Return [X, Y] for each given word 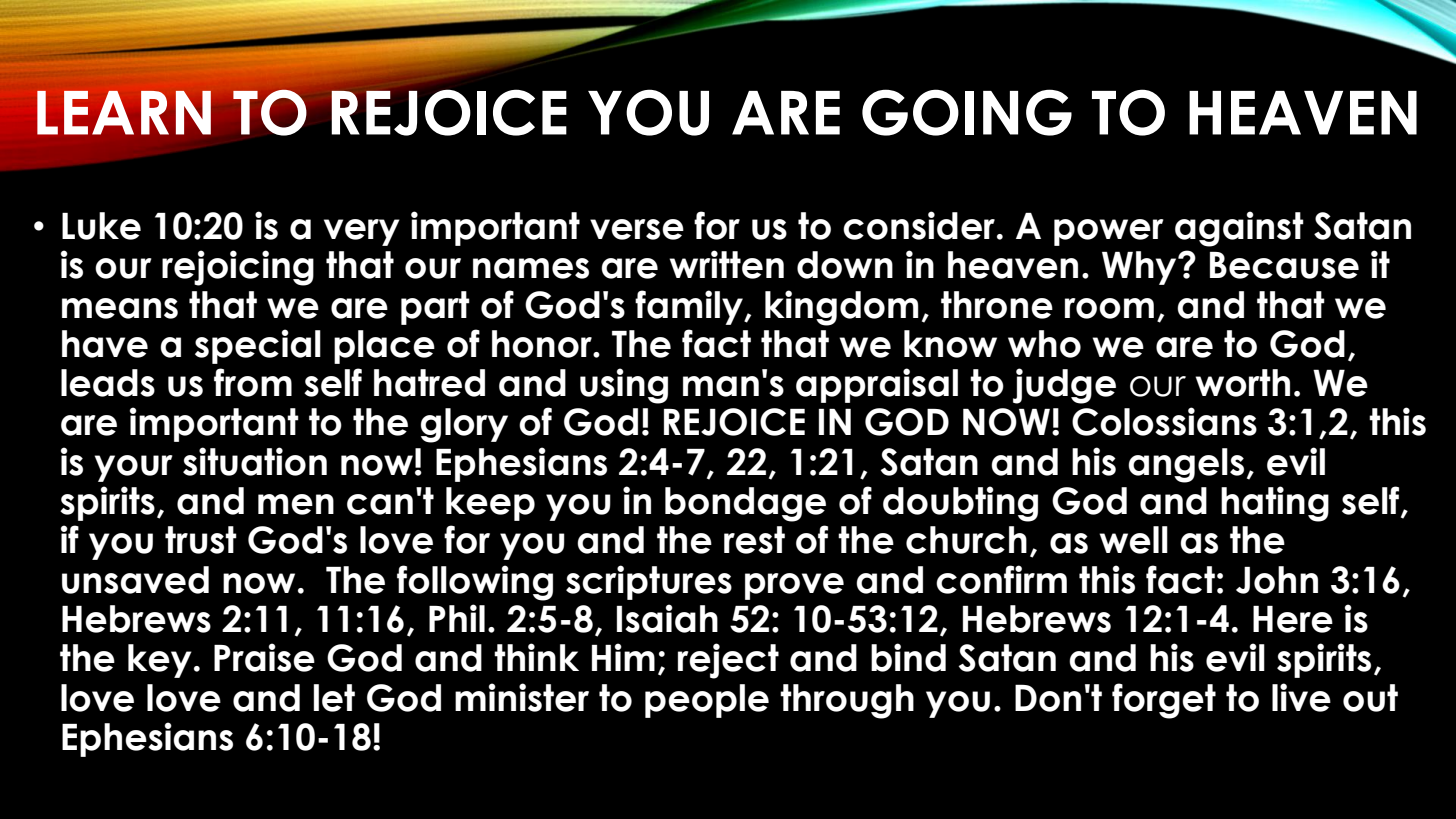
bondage [745, 504]
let [334, 698]
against [1239, 229]
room [1109, 308]
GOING [967, 112]
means [120, 308]
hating [1275, 504]
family [690, 307]
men [296, 504]
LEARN [124, 113]
